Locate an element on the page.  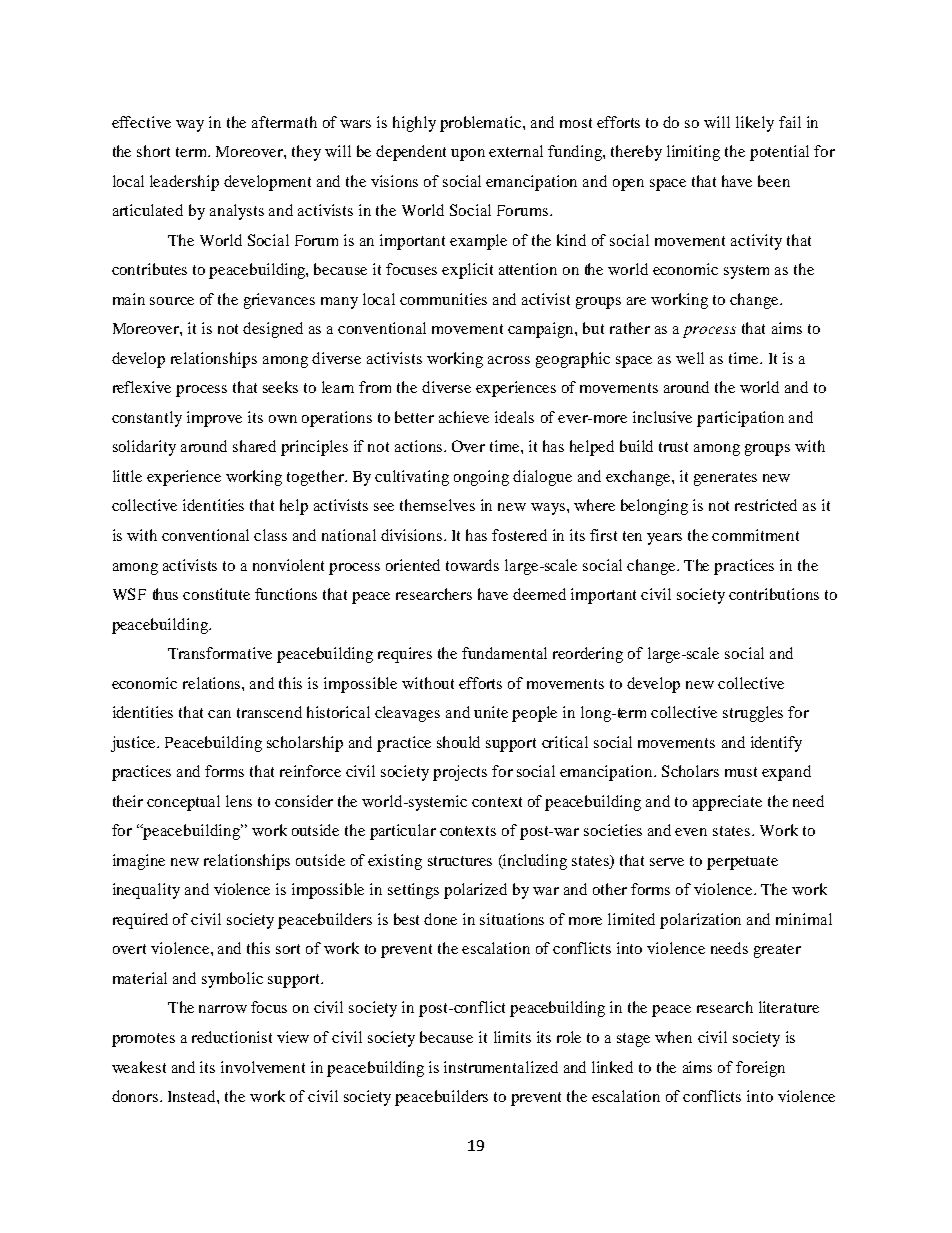
reductionist is located at coordinates (232, 1037).
